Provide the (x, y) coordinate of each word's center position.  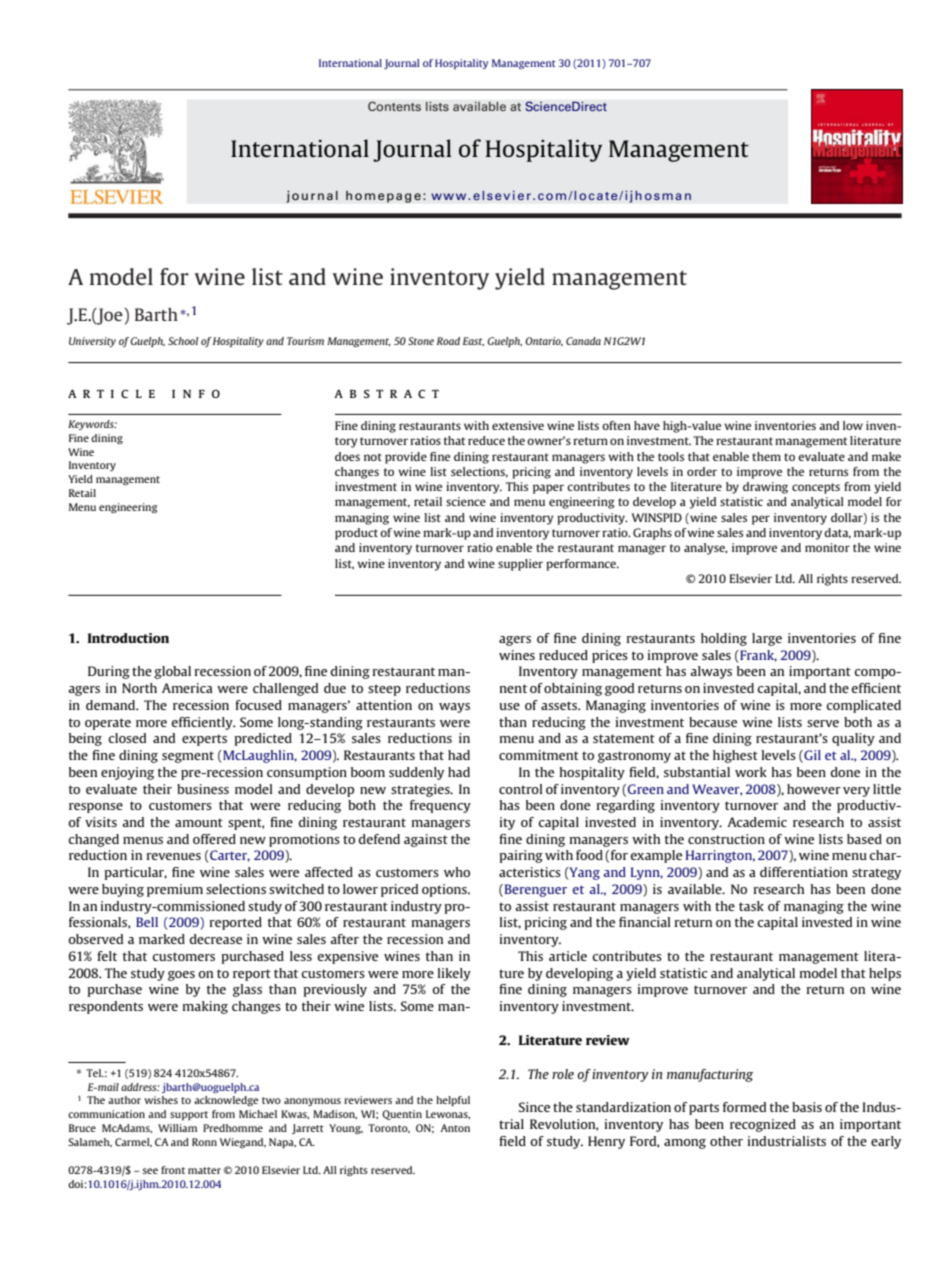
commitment (539, 755)
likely (454, 974)
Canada (583, 341)
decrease (216, 939)
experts (204, 740)
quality (853, 739)
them (766, 456)
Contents (394, 106)
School (183, 341)
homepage (383, 197)
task (751, 906)
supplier (520, 565)
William (177, 1128)
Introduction (128, 638)
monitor (827, 547)
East (473, 341)
